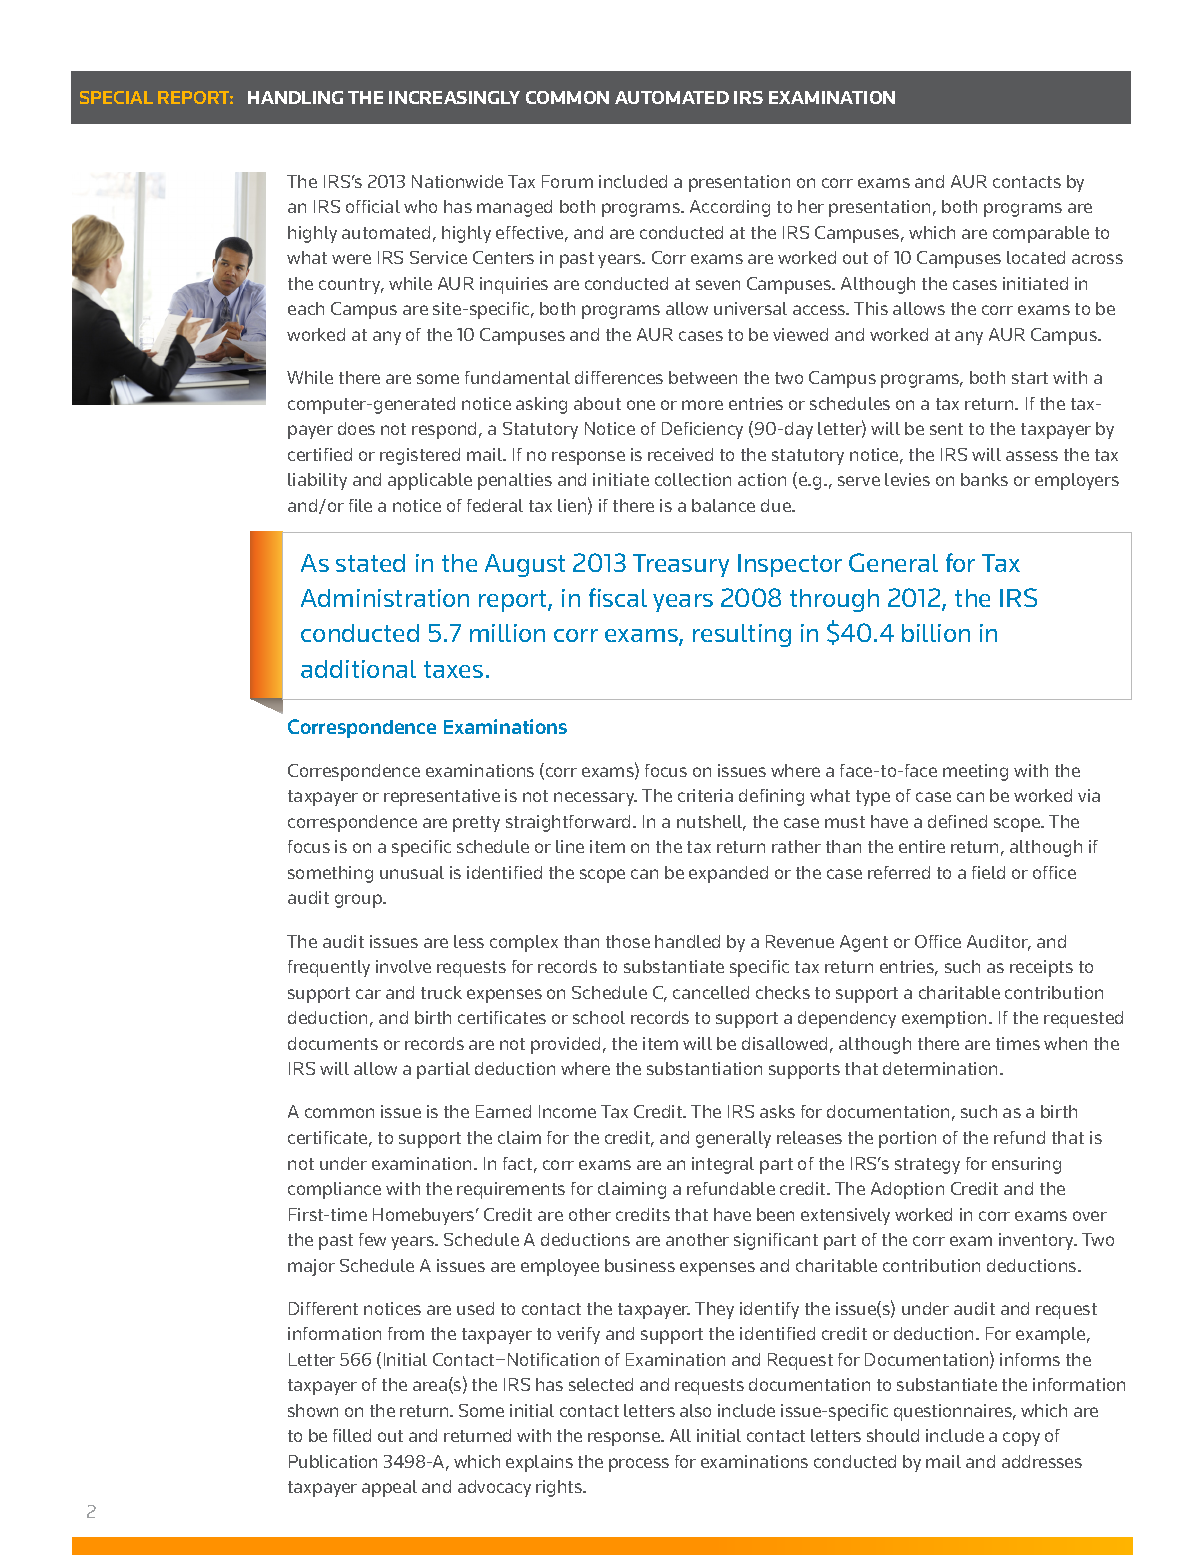 Image resolution: width=1202 pixels, height=1555 pixels. Describe the element at coordinates (295, 97) in the screenshot. I see `HANDLING` at that location.
